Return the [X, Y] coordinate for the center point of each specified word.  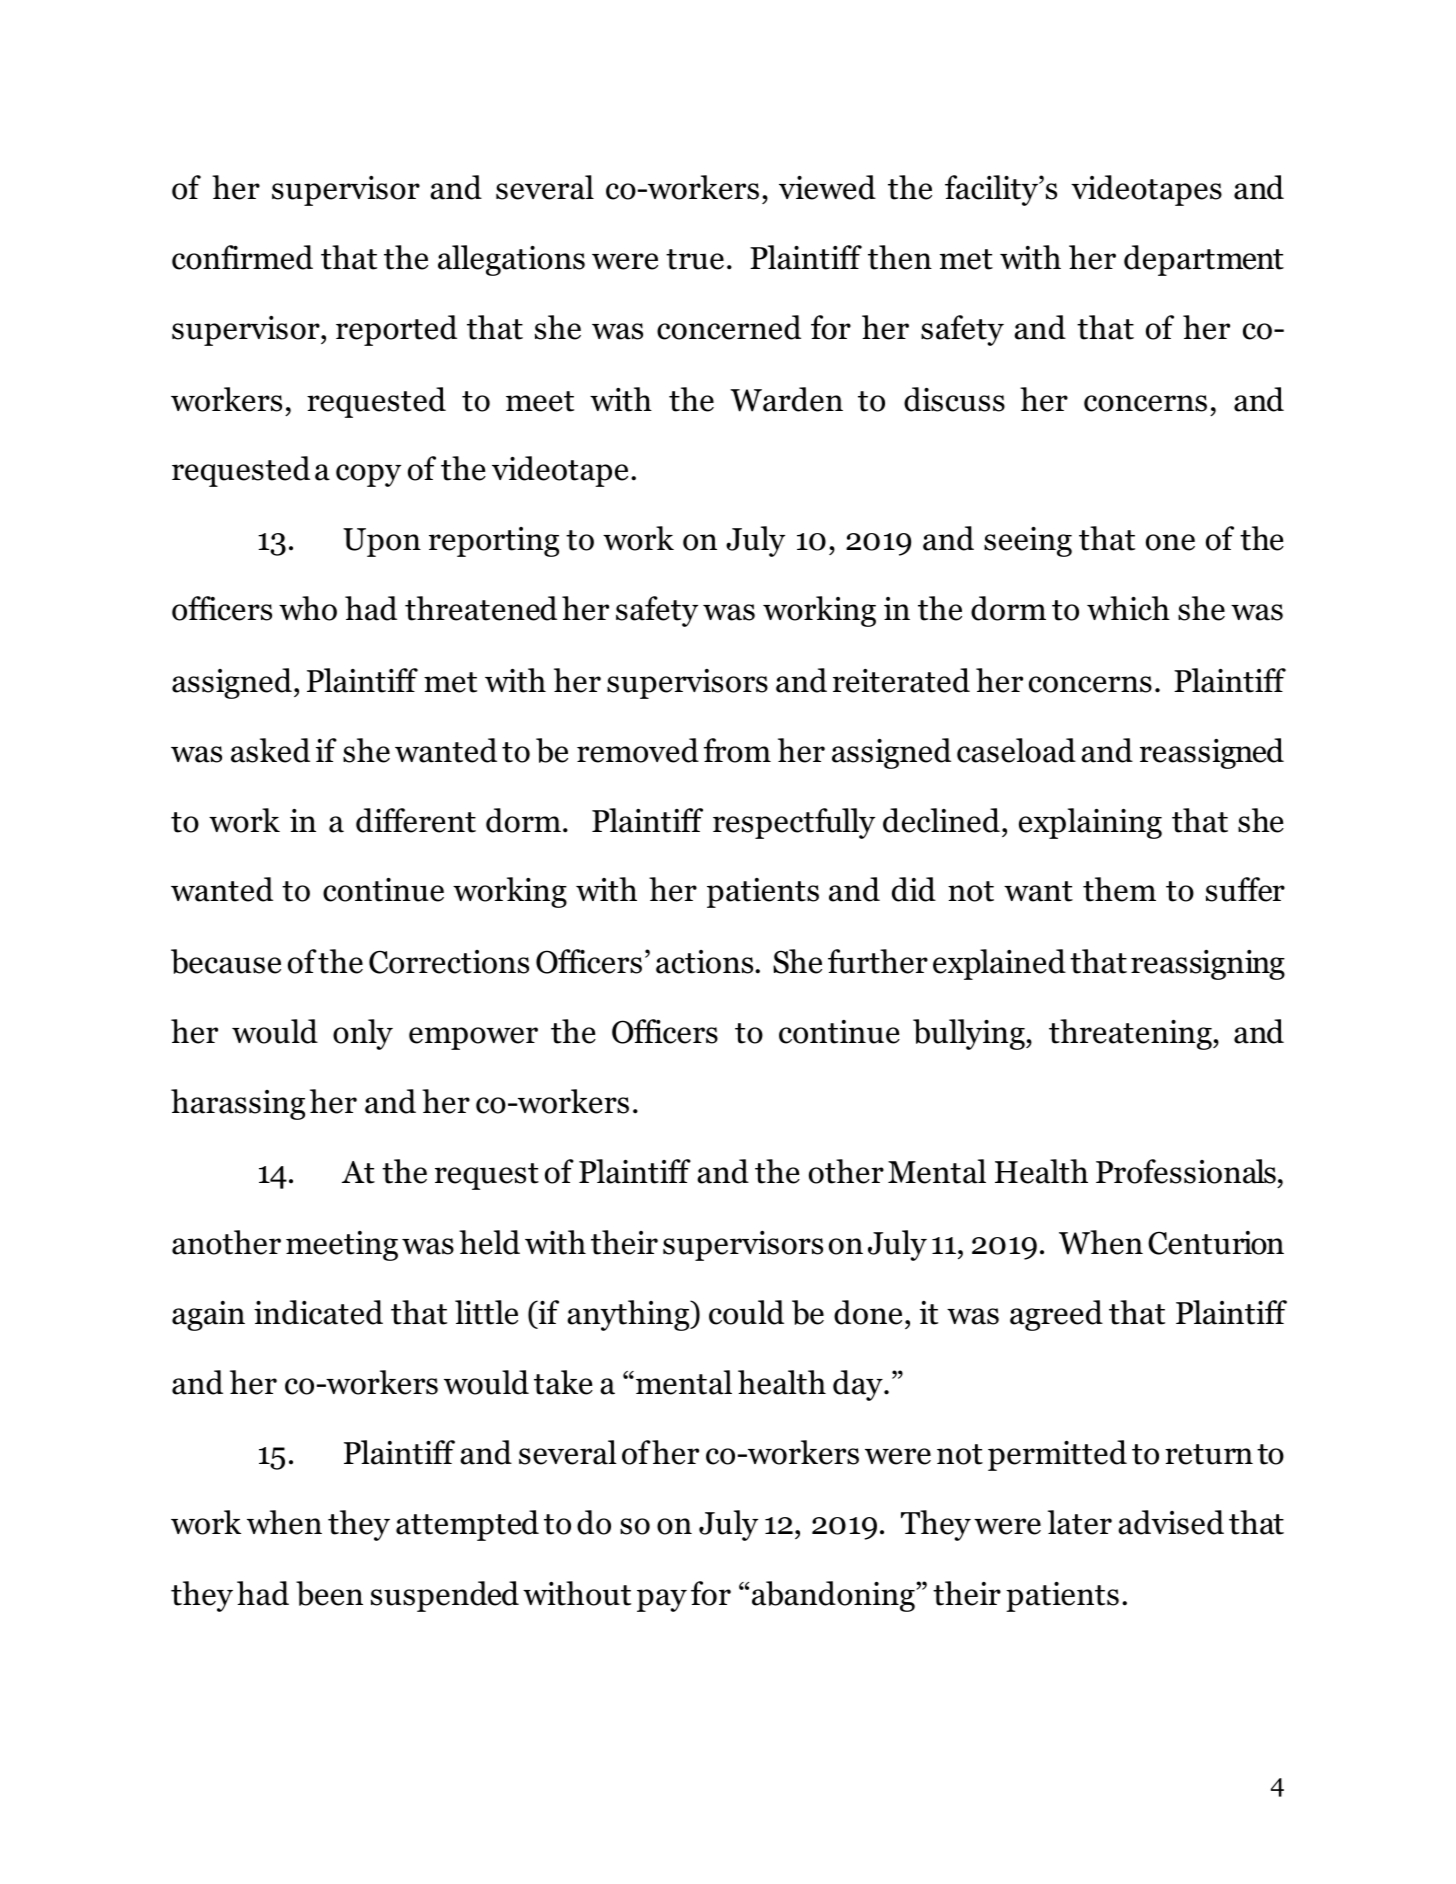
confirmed [242, 257]
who [308, 608]
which [1128, 608]
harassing [238, 1104]
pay [662, 1600]
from [737, 750]
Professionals [1186, 1171]
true [695, 259]
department [1204, 260]
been [329, 1593]
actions [706, 962]
